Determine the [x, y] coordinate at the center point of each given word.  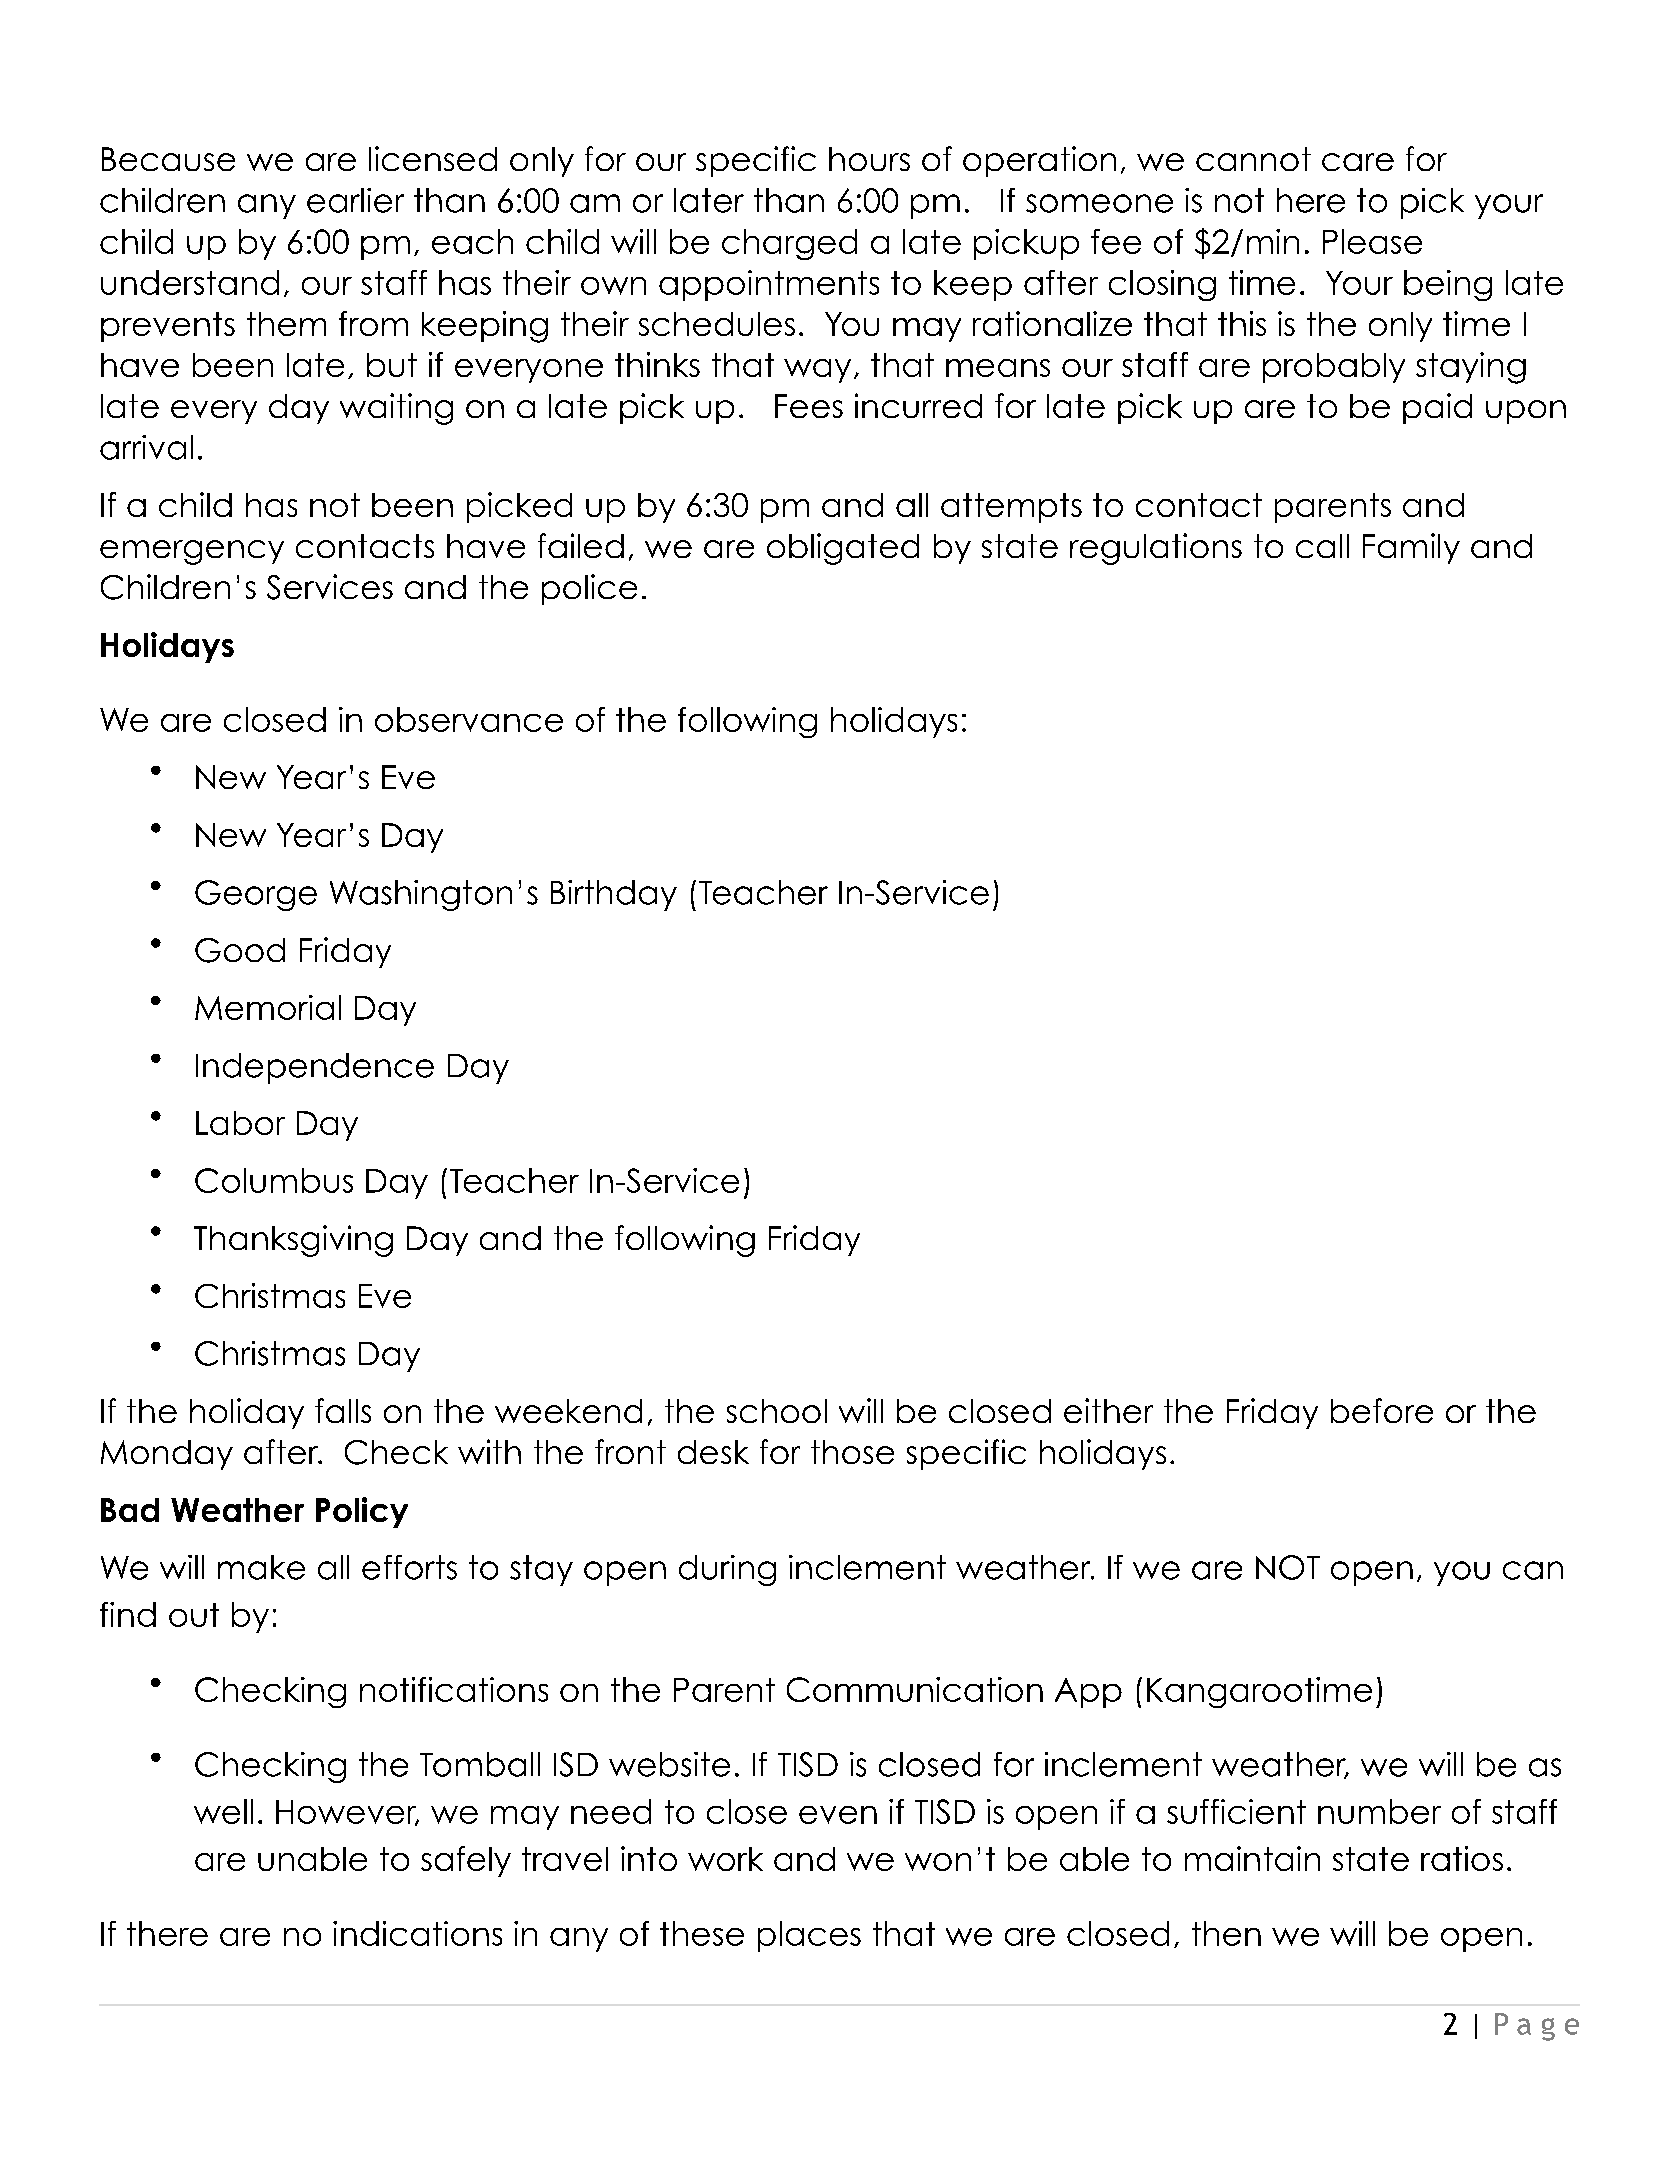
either [1108, 1410]
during [727, 1570]
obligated [843, 549]
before [1382, 1410]
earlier [355, 200]
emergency [192, 552]
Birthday [614, 895]
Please [1372, 241]
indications [417, 1933]
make [261, 1567]
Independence [315, 1068]
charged [789, 244]
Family [1411, 548]
